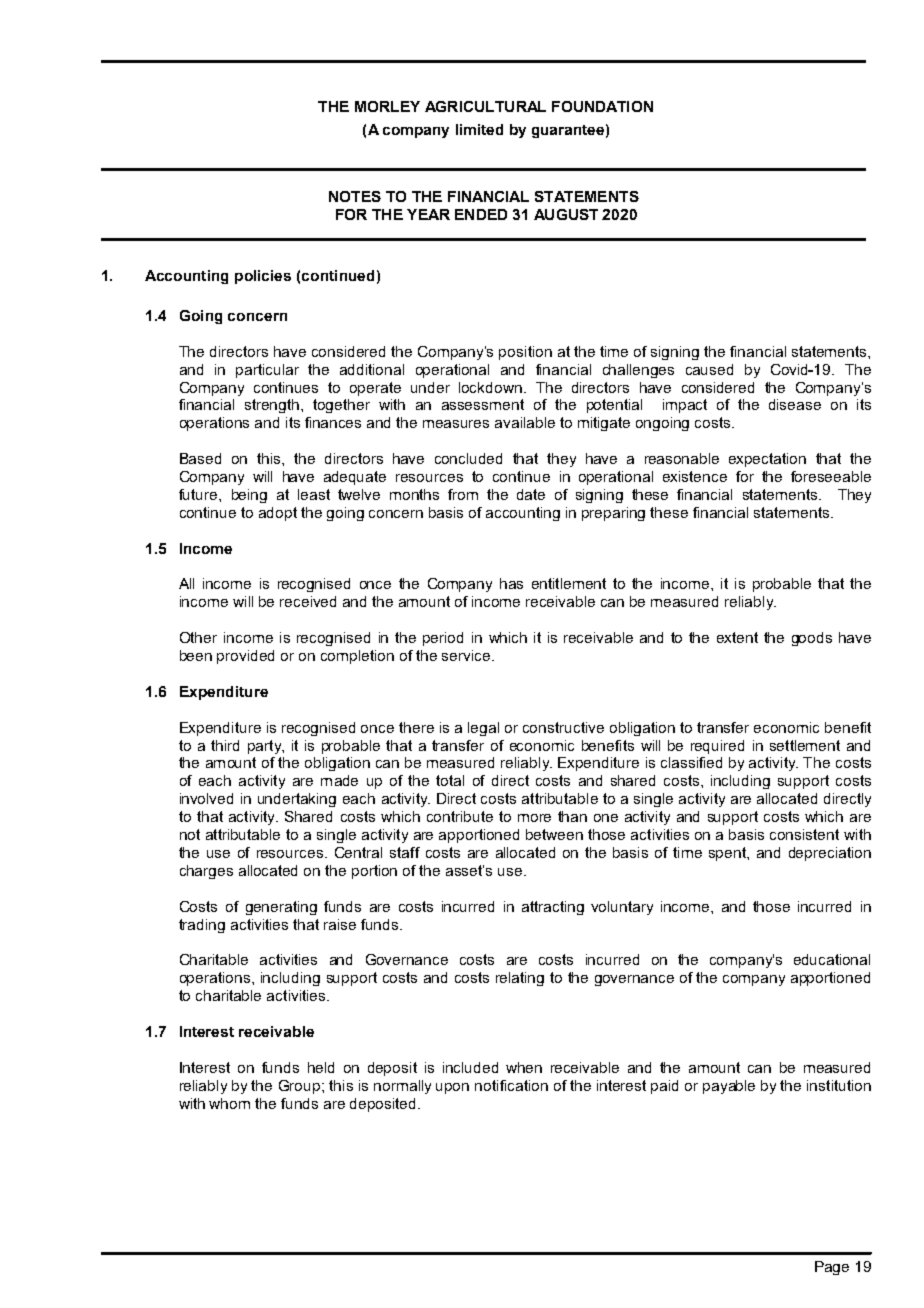 The image size is (924, 1308). Describe the element at coordinates (737, 637) in the document. I see `extent` at that location.
